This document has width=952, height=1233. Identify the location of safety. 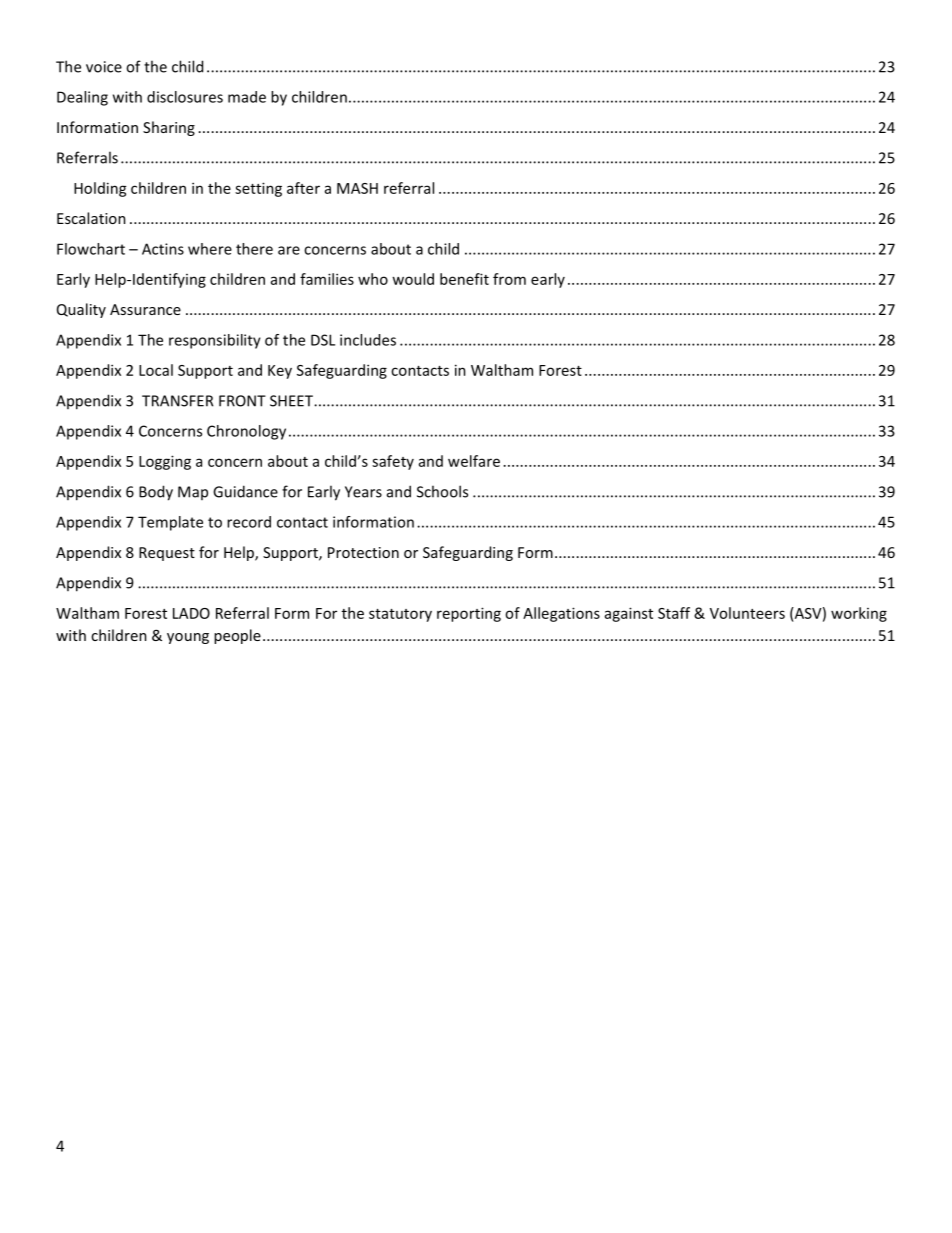
(393, 462).
